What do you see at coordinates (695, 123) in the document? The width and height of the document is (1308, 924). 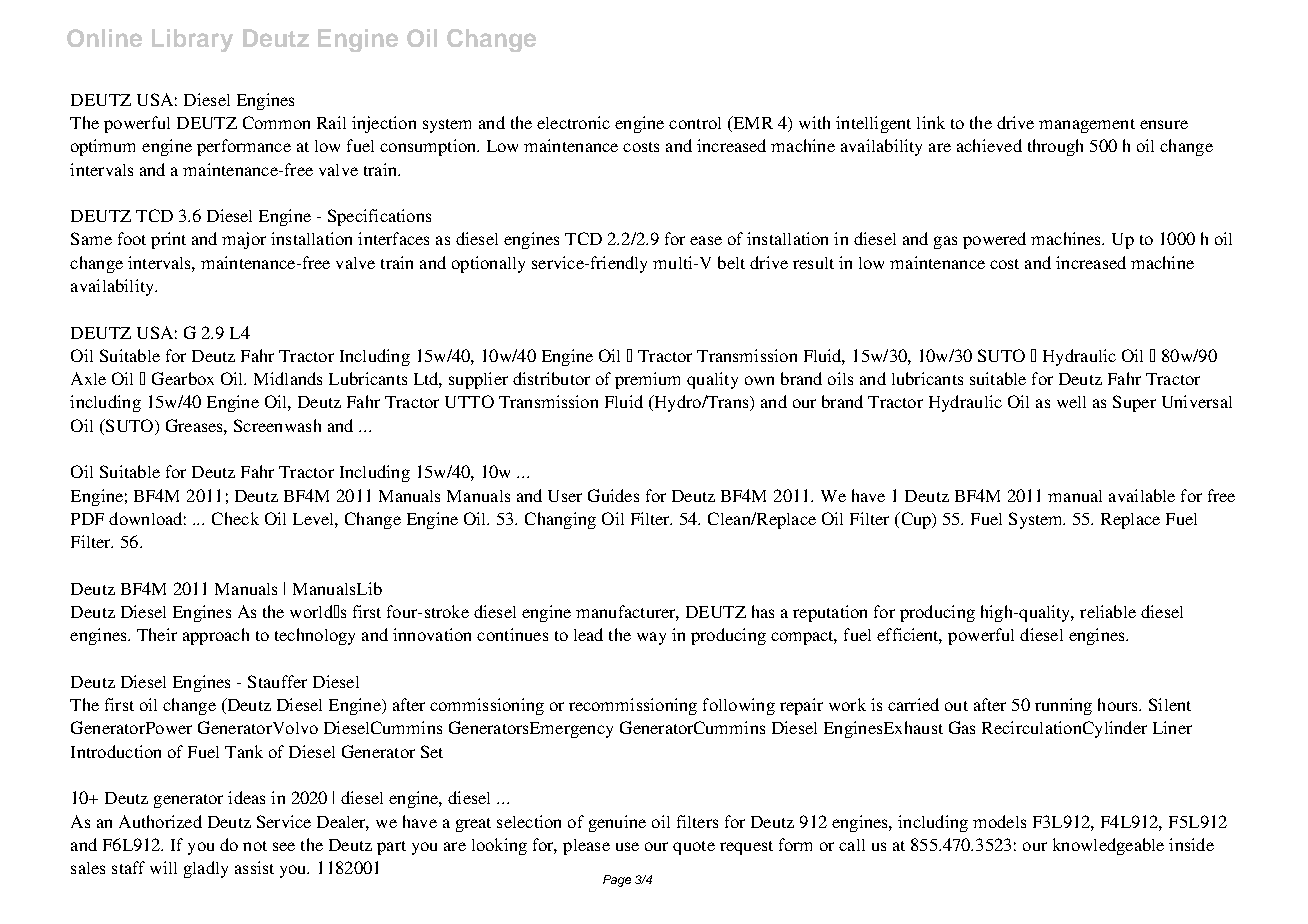 I see `control` at bounding box center [695, 123].
